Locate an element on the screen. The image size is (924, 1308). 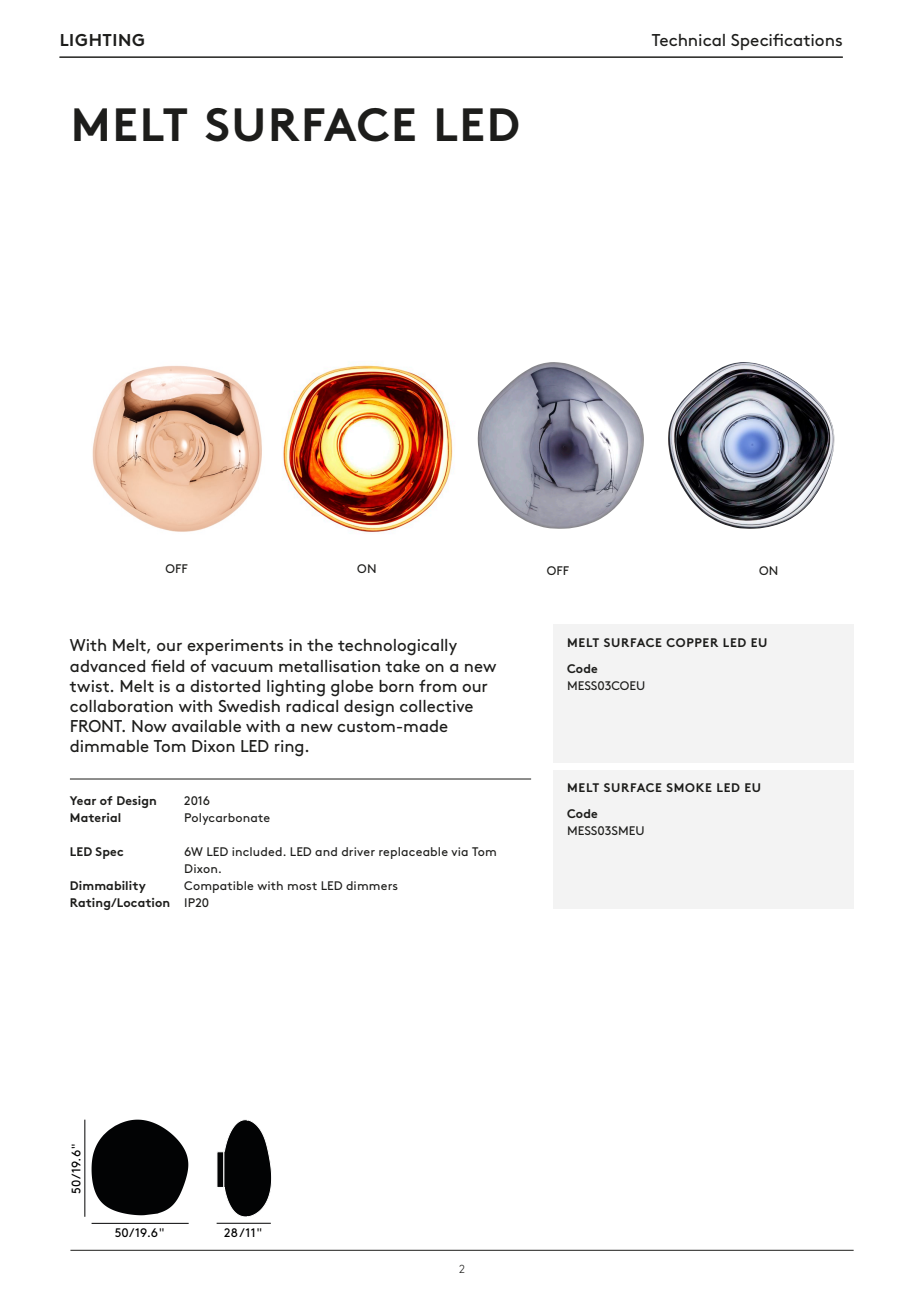
from is located at coordinates (438, 685).
